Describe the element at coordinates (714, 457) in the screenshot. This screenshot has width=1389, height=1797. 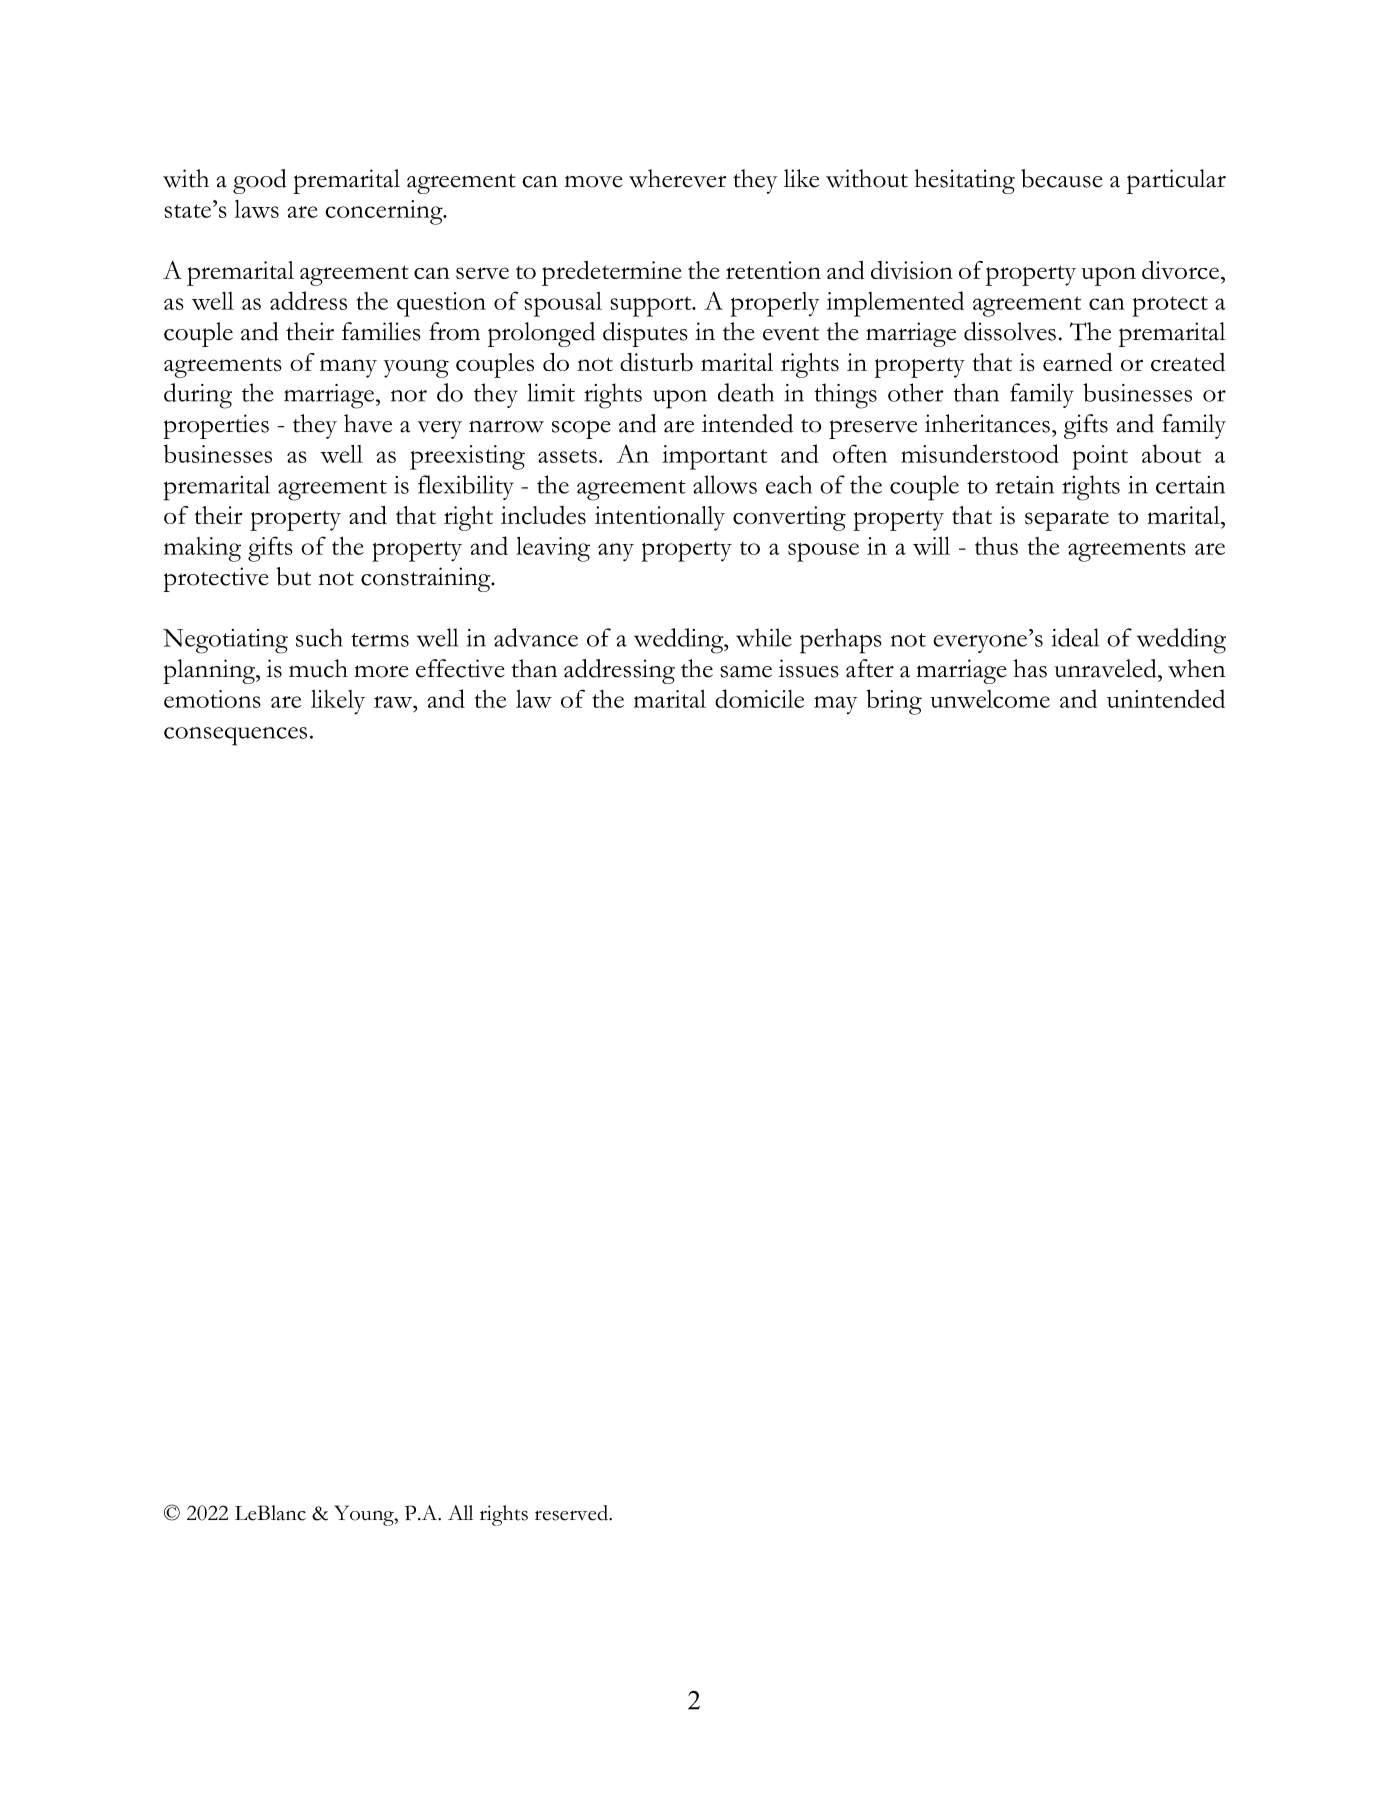
I see `important` at that location.
